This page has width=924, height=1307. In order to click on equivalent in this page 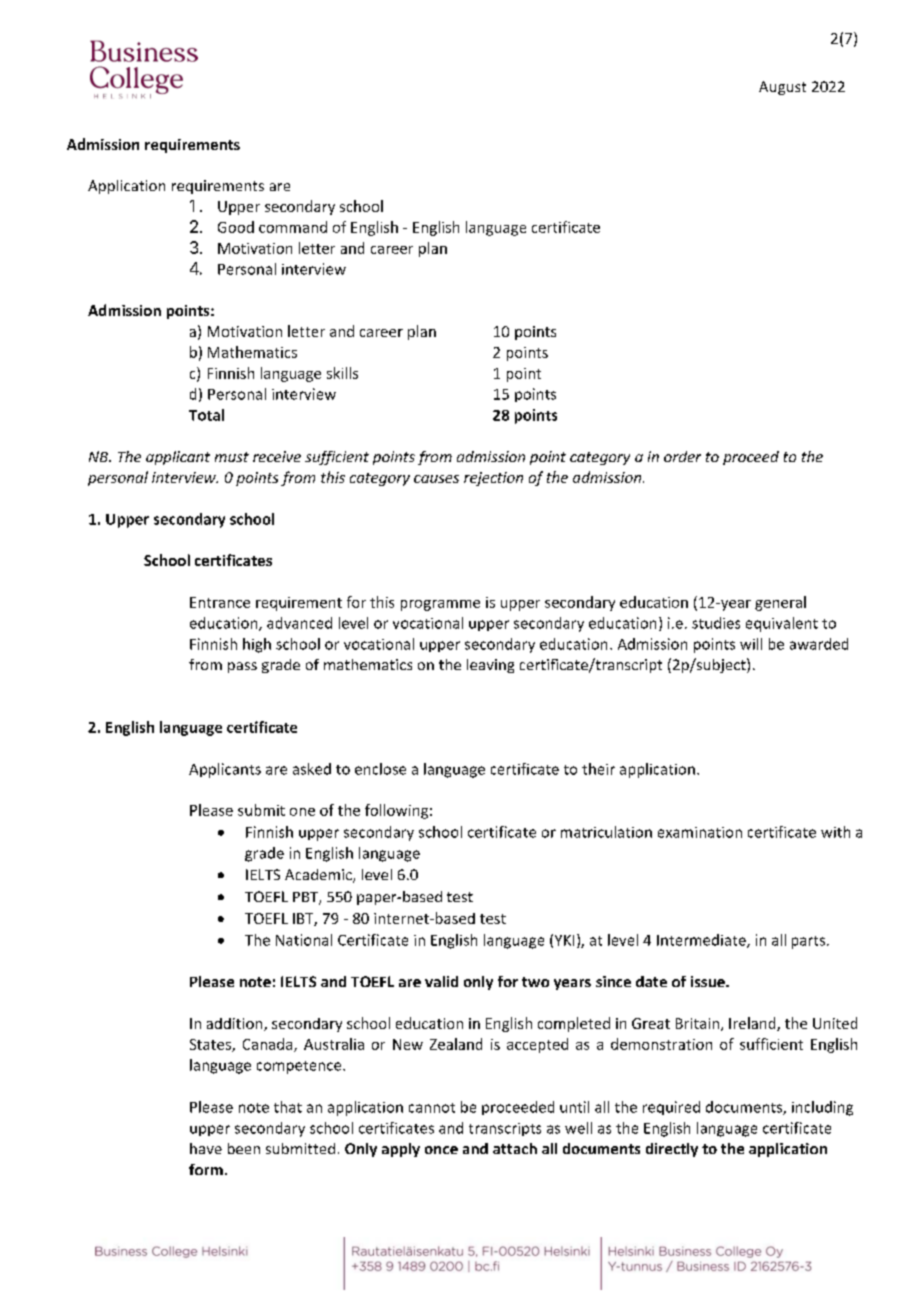, I will do `click(782, 624)`.
